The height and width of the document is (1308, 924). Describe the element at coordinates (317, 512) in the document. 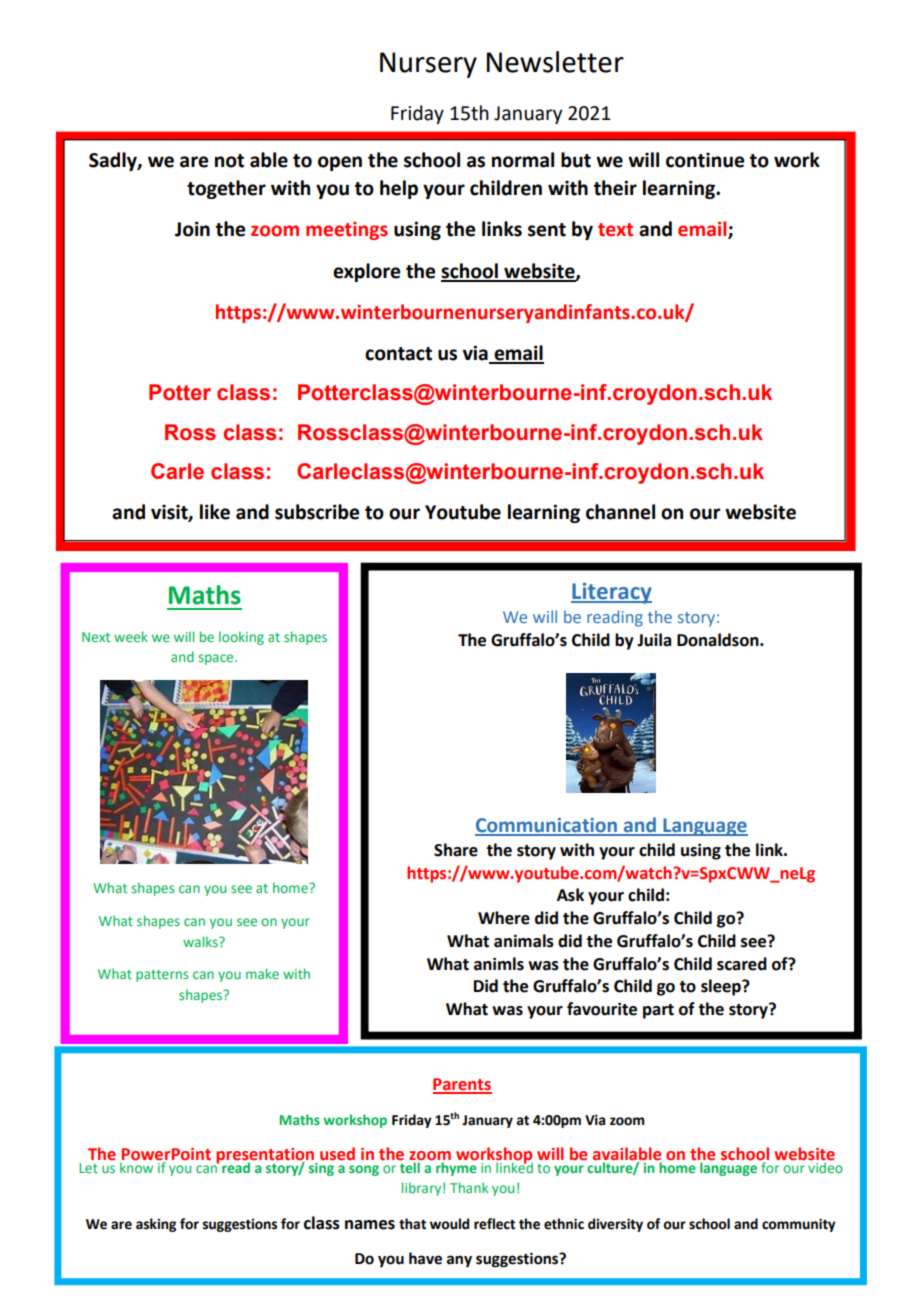

I see `subscribe` at that location.
